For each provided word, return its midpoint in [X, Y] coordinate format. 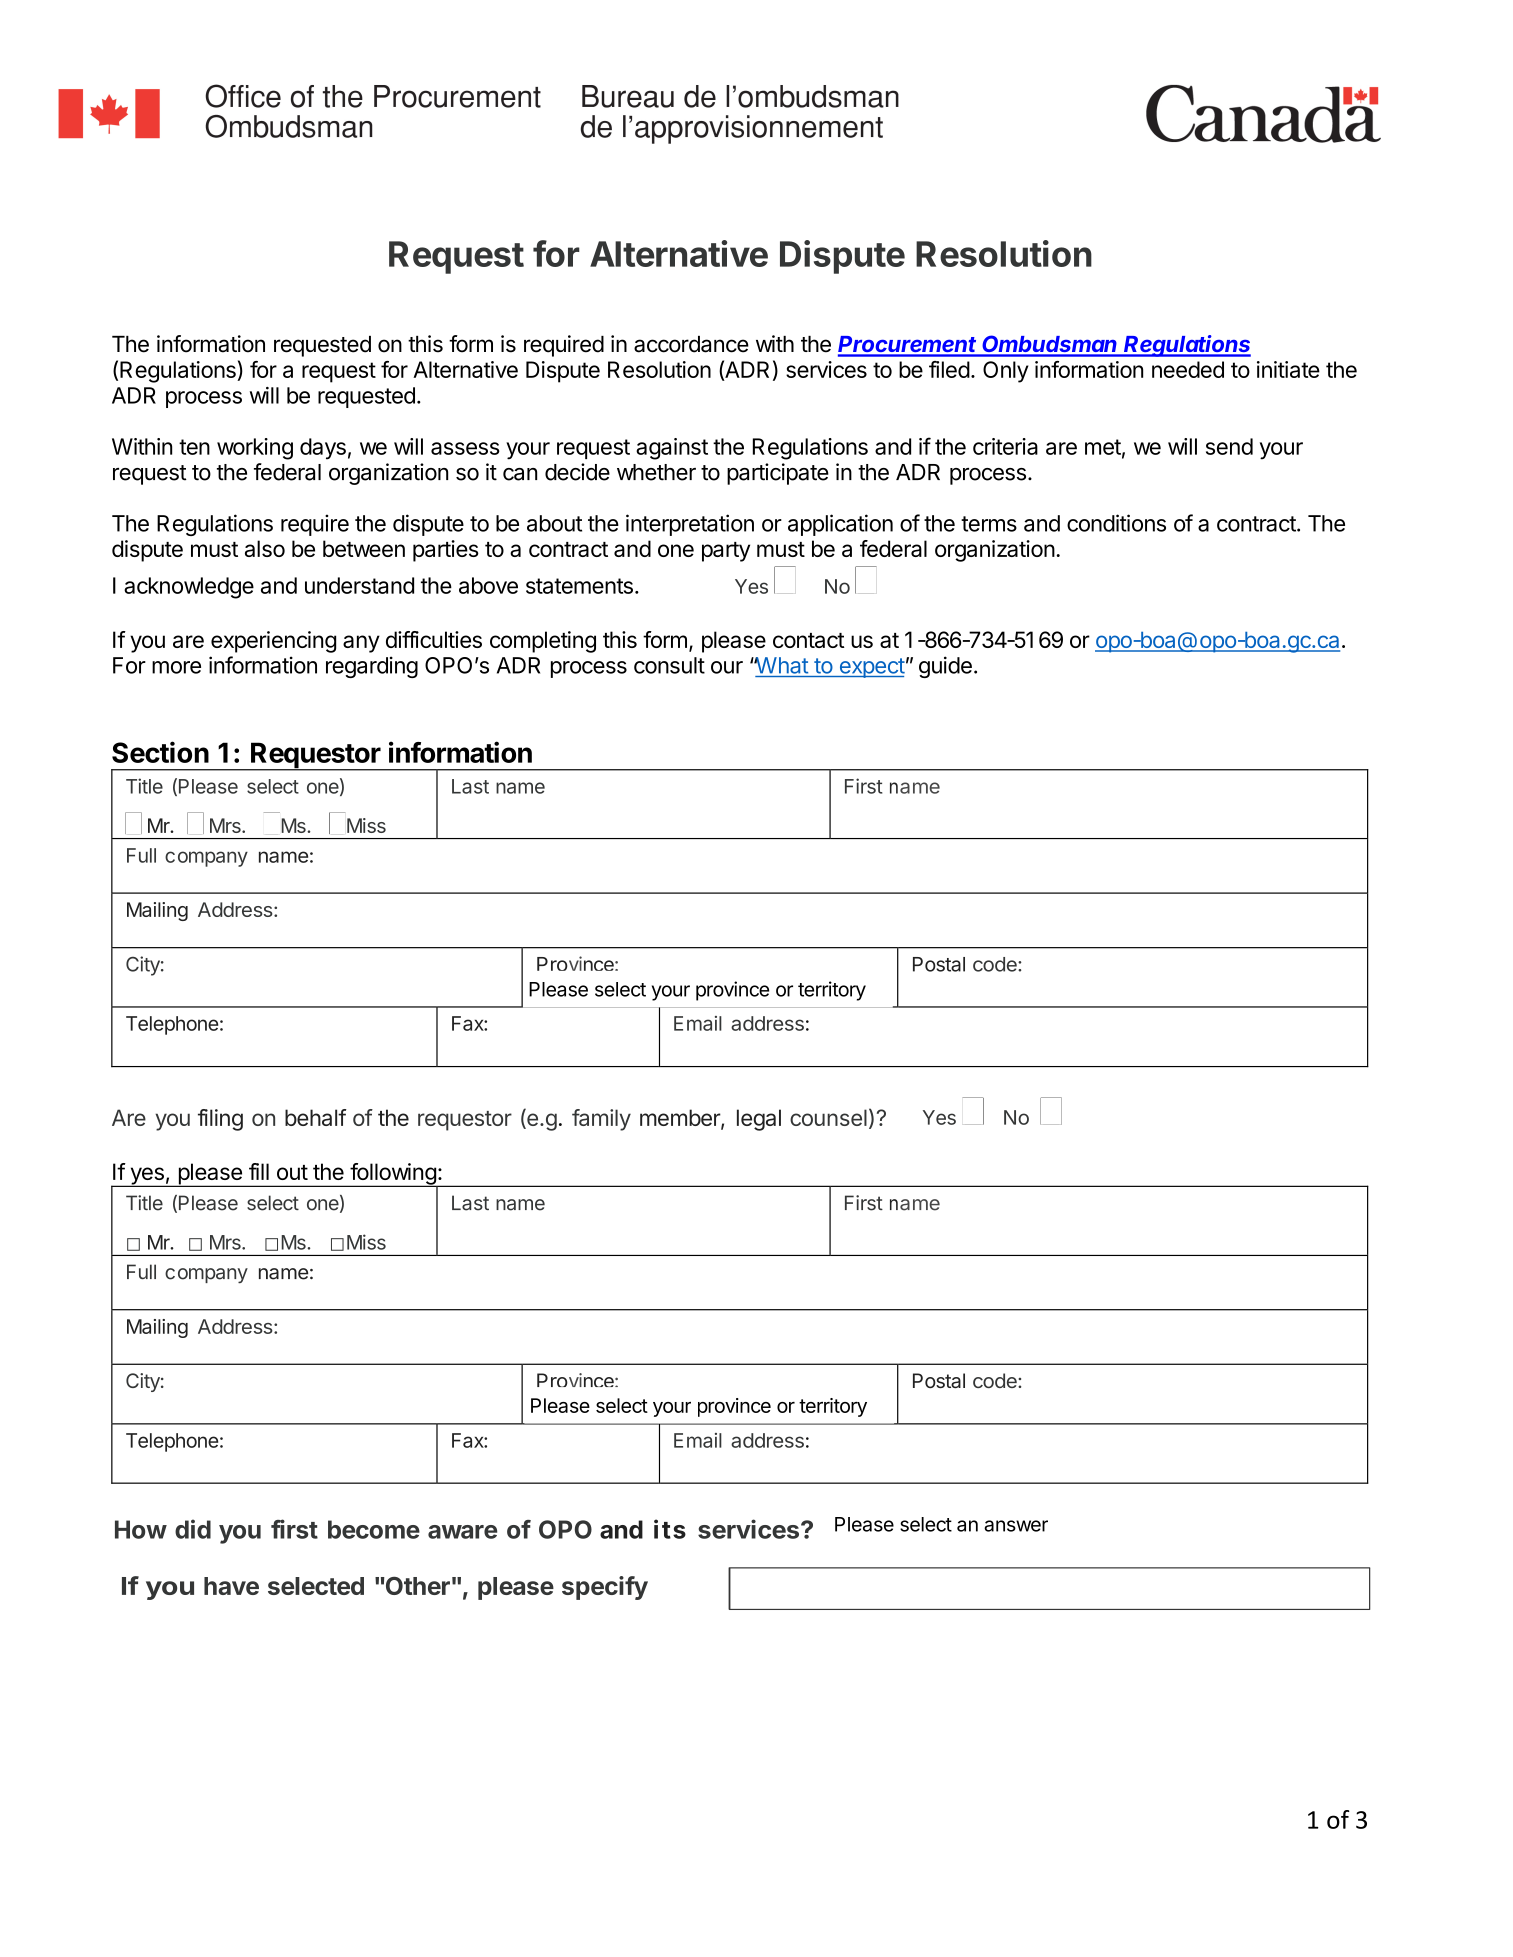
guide [945, 667]
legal [759, 1120]
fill [259, 1171]
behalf [316, 1117]
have [231, 1586]
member [681, 1119]
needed [1188, 369]
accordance [691, 344]
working [255, 449]
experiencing [273, 642]
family [601, 1120]
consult [669, 665]
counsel [828, 1117]
